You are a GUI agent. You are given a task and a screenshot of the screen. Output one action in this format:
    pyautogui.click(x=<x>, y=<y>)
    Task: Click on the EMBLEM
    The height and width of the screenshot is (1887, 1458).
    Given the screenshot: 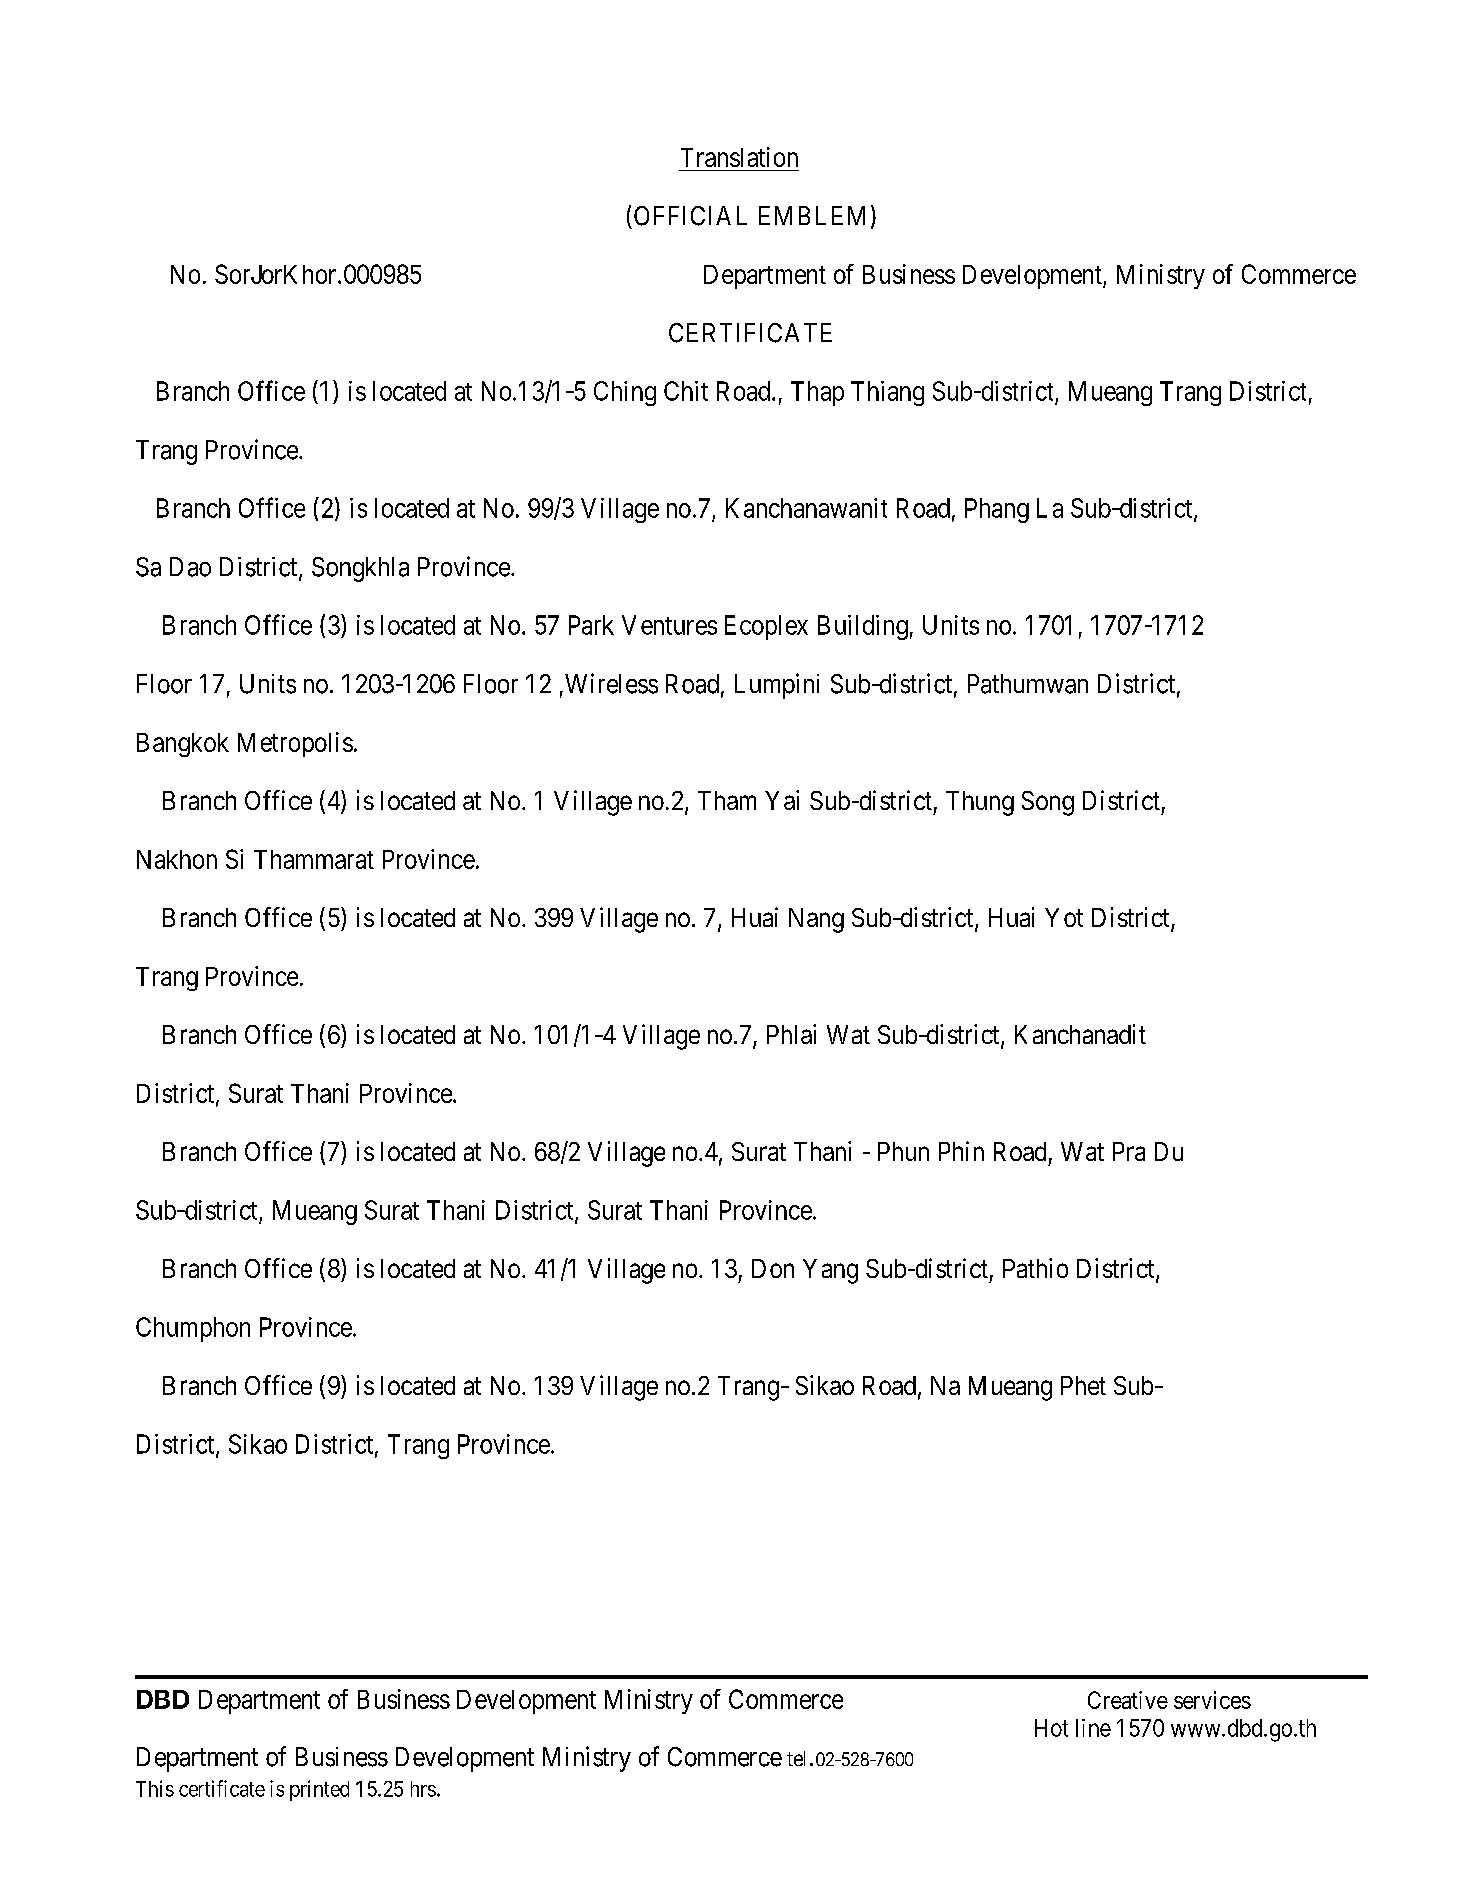 What is the action you would take?
    pyautogui.click(x=812, y=215)
